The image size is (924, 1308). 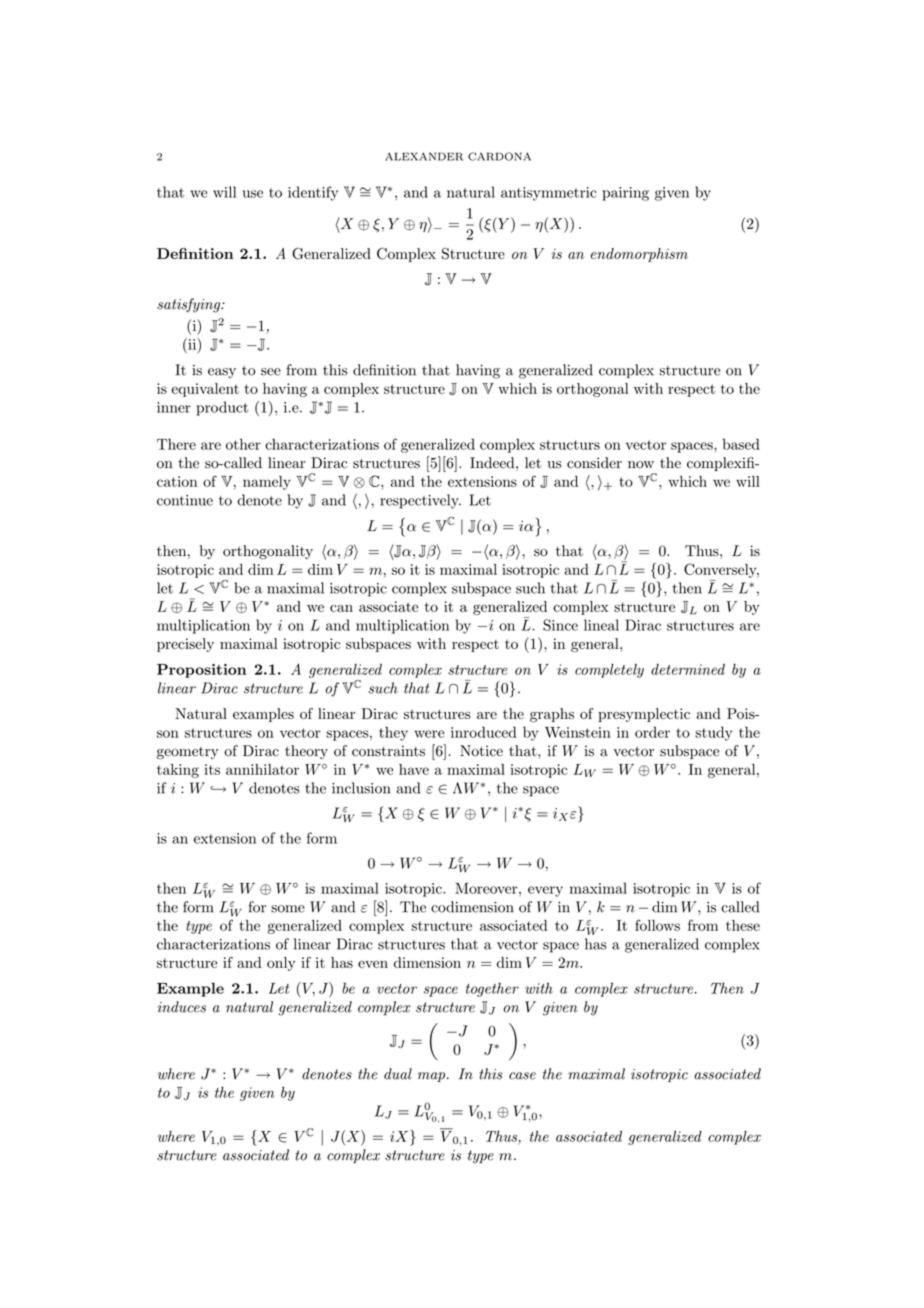 What do you see at coordinates (560, 625) in the screenshot?
I see `Since` at bounding box center [560, 625].
